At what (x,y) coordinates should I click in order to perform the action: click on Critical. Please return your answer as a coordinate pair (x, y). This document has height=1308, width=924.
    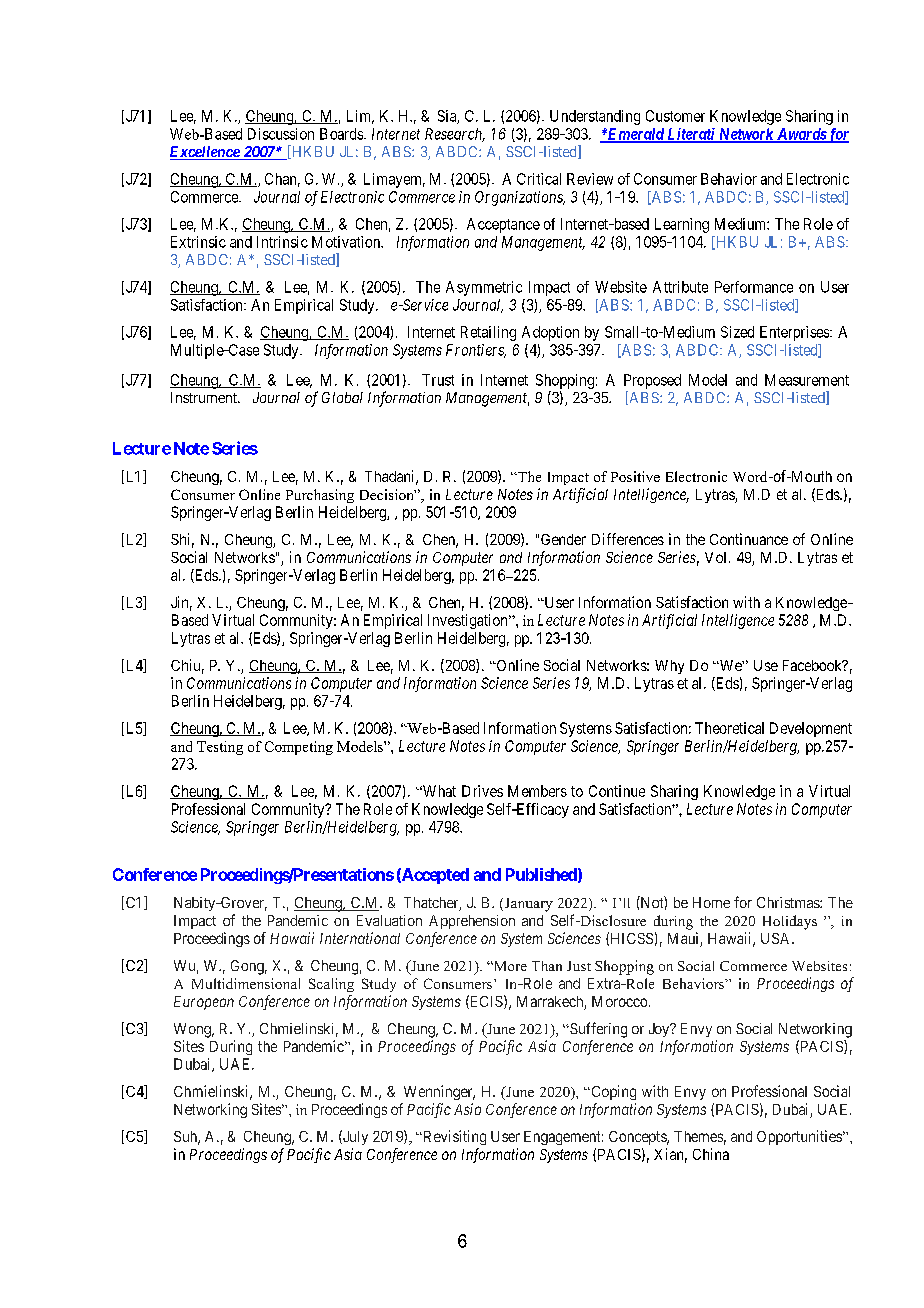
    Looking at the image, I should click on (539, 179).
